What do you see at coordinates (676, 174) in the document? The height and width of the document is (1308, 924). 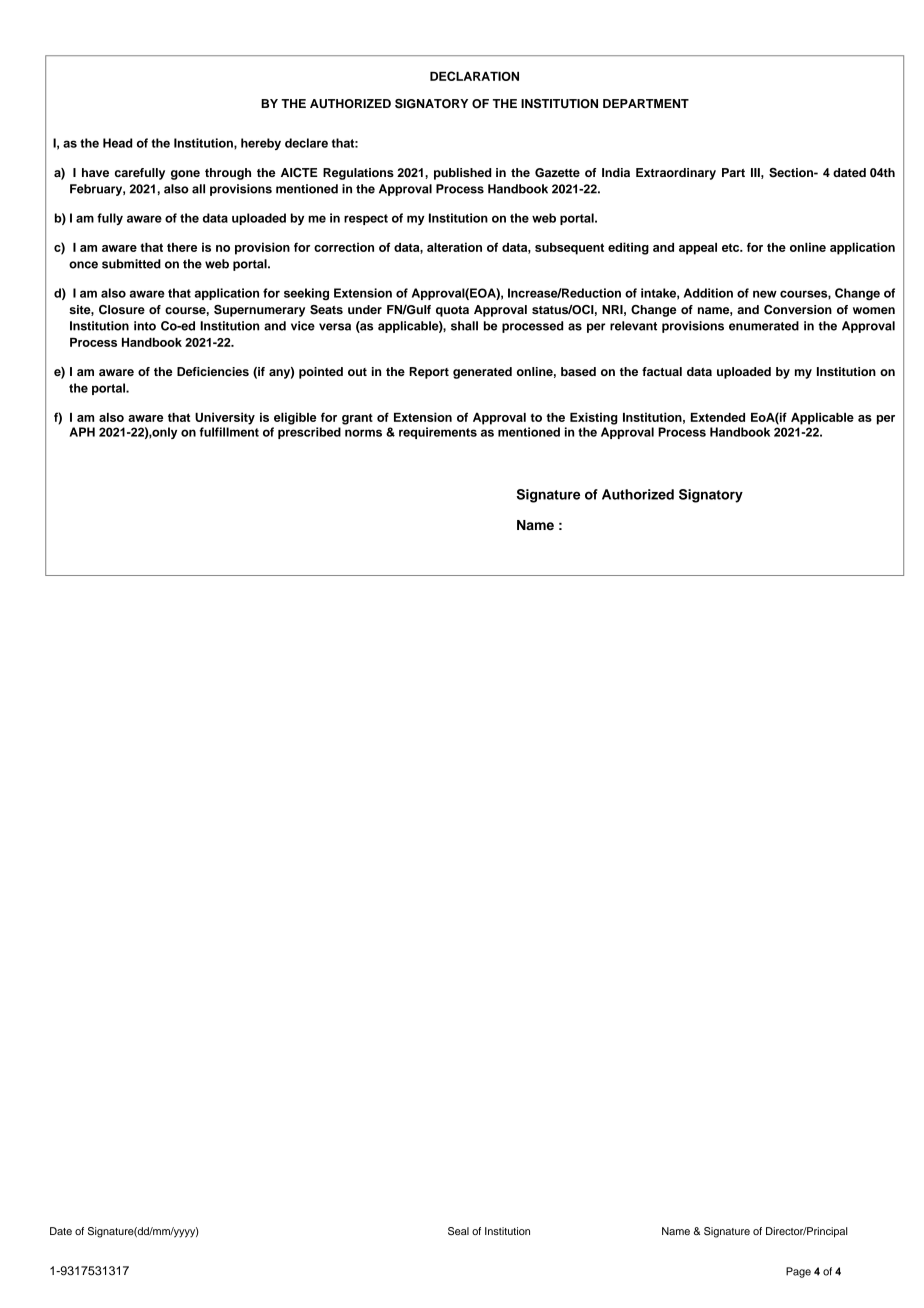 I see `Extraordinary` at bounding box center [676, 174].
